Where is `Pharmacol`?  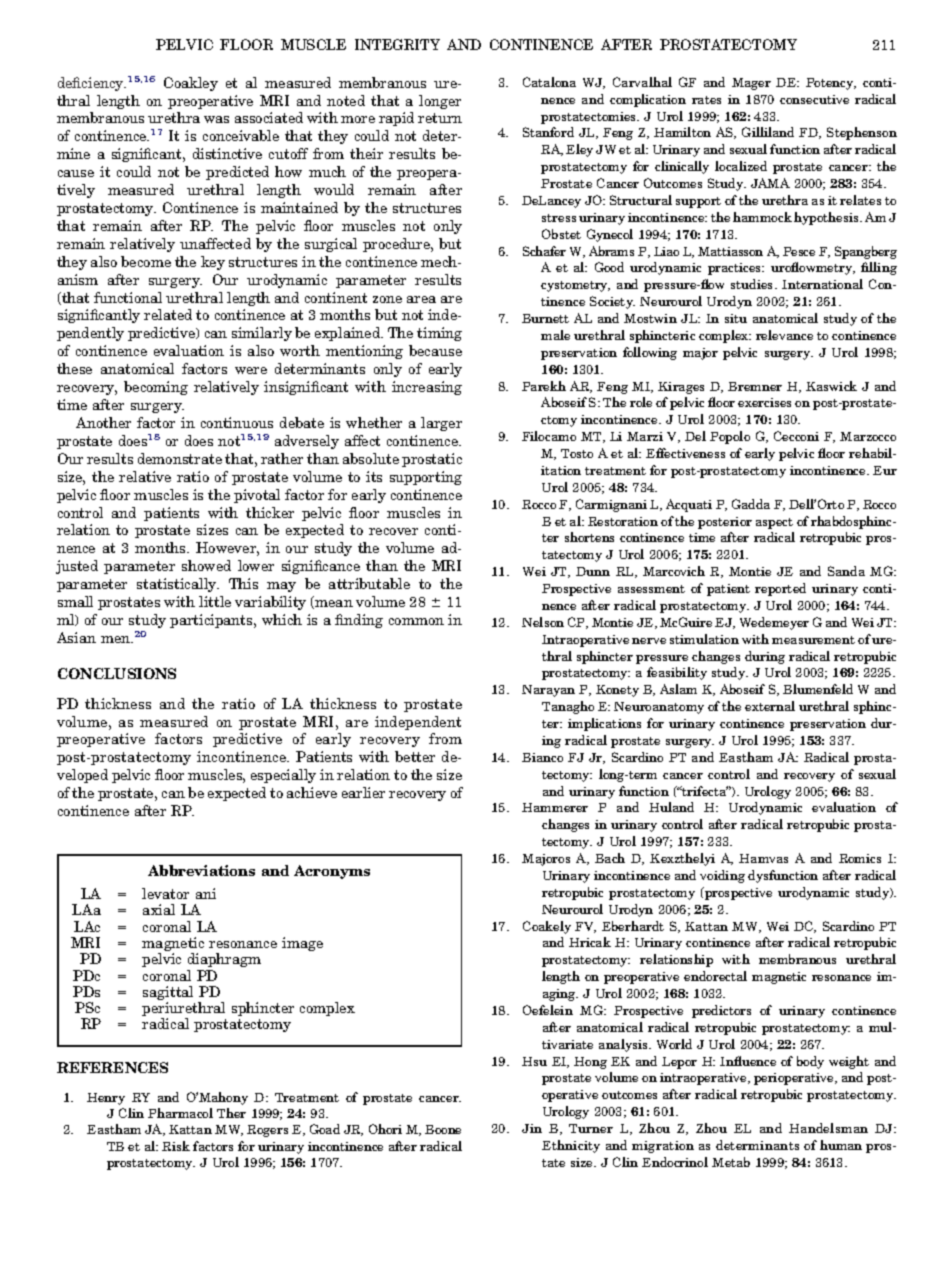 Pharmacol is located at coordinates (180, 1113).
